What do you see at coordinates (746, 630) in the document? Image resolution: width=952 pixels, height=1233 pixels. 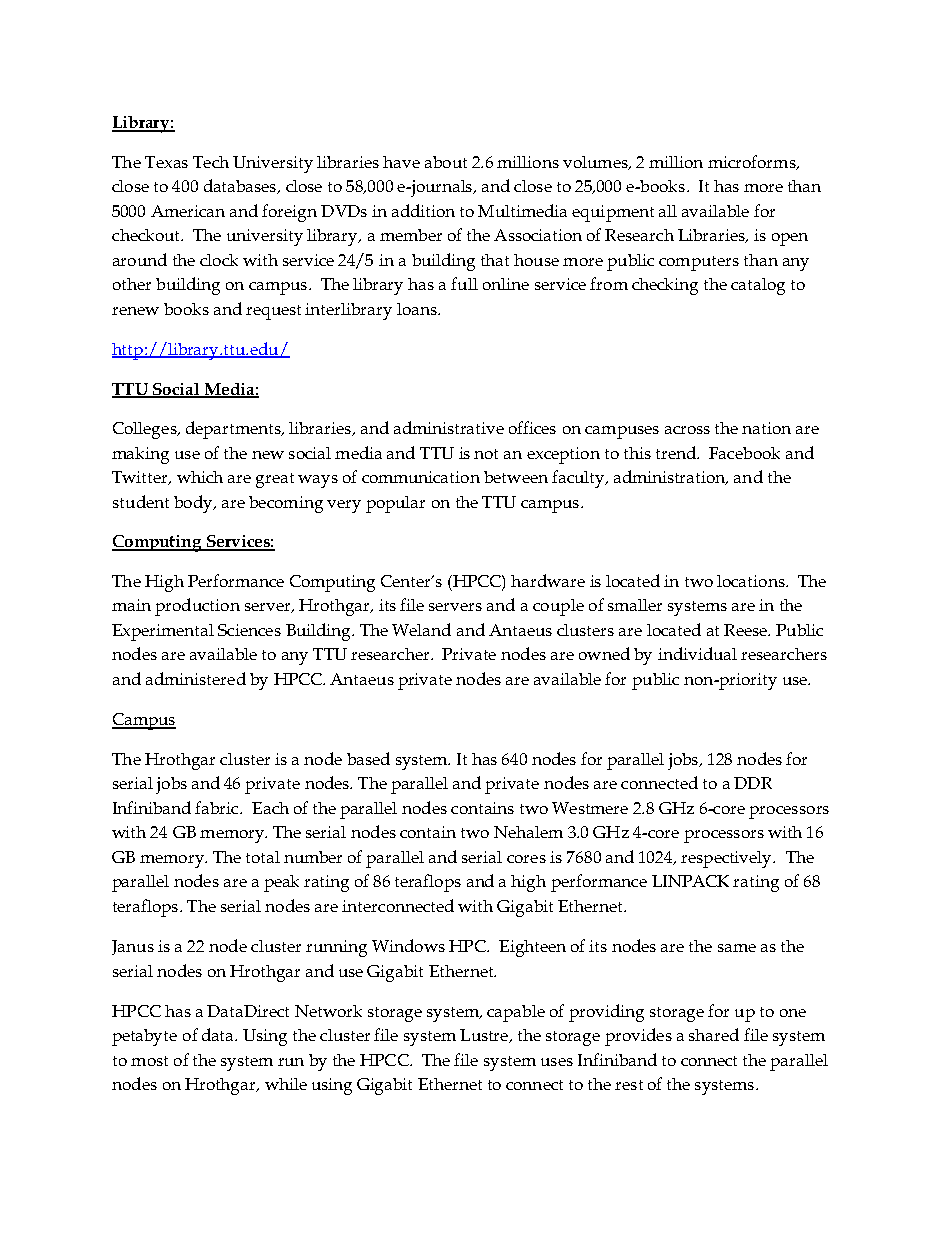 I see `Reese` at bounding box center [746, 630].
